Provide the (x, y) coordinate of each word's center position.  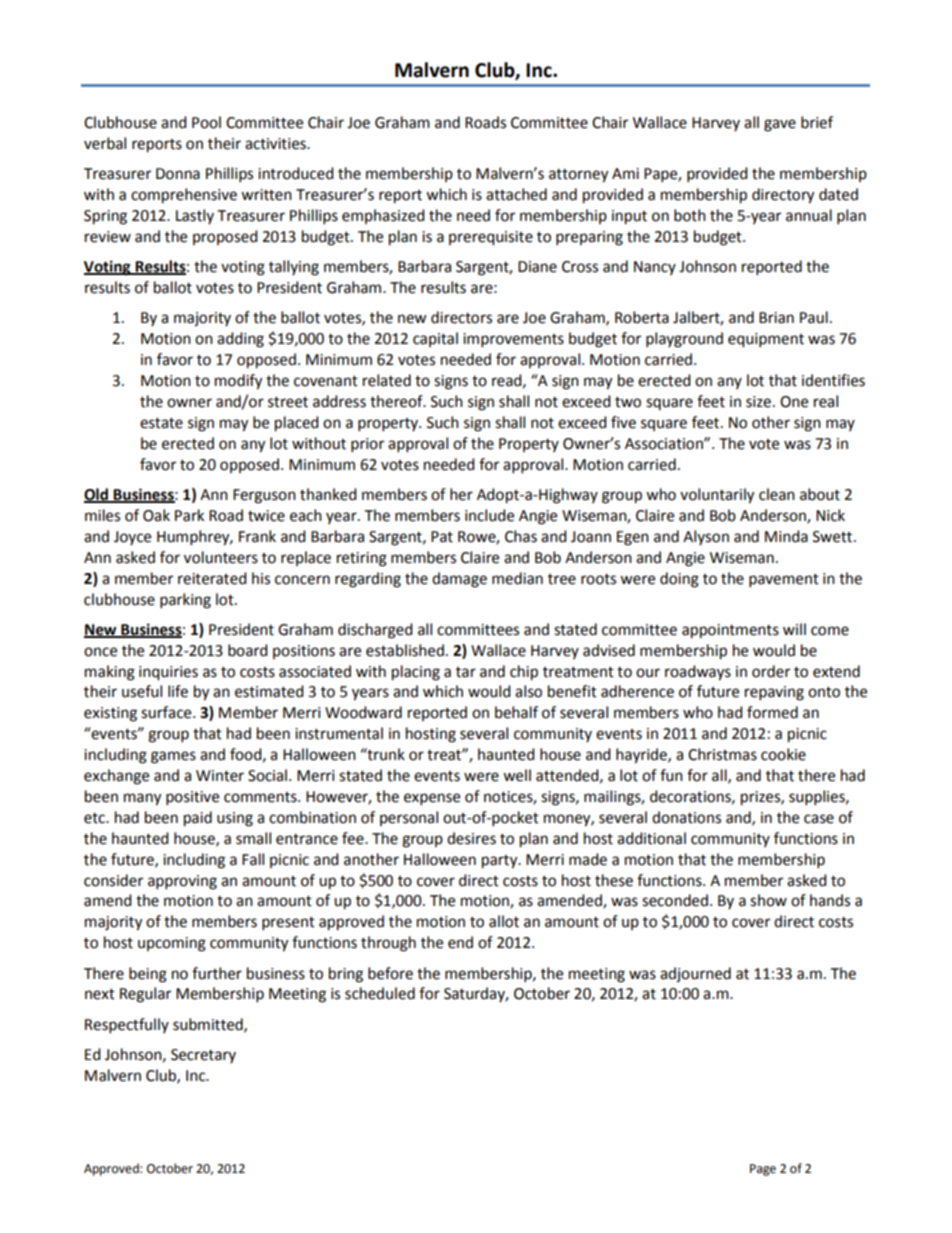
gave (780, 125)
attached (516, 194)
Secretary (203, 1056)
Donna (178, 174)
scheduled (380, 993)
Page (763, 1170)
